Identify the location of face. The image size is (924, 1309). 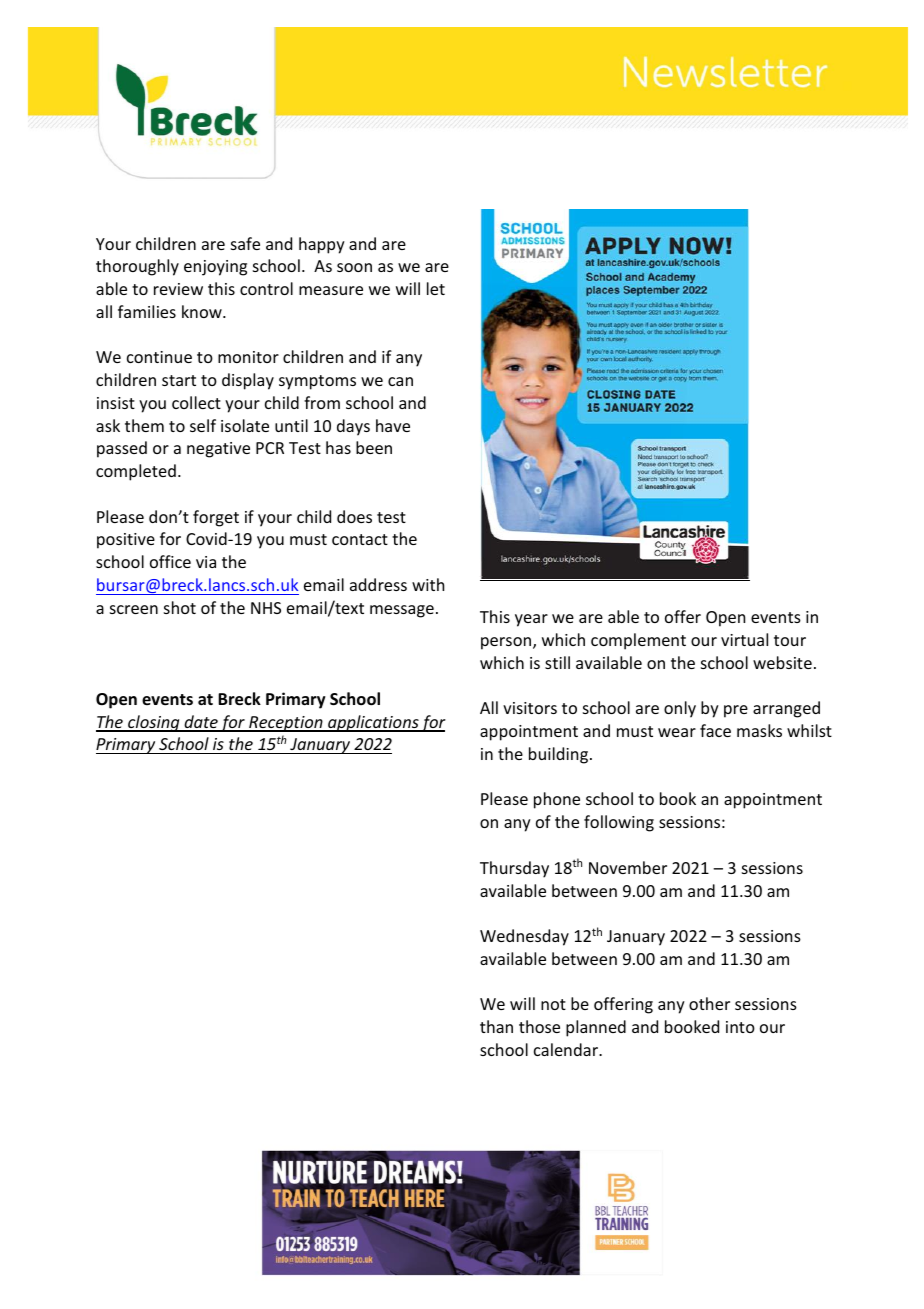
(715, 730).
